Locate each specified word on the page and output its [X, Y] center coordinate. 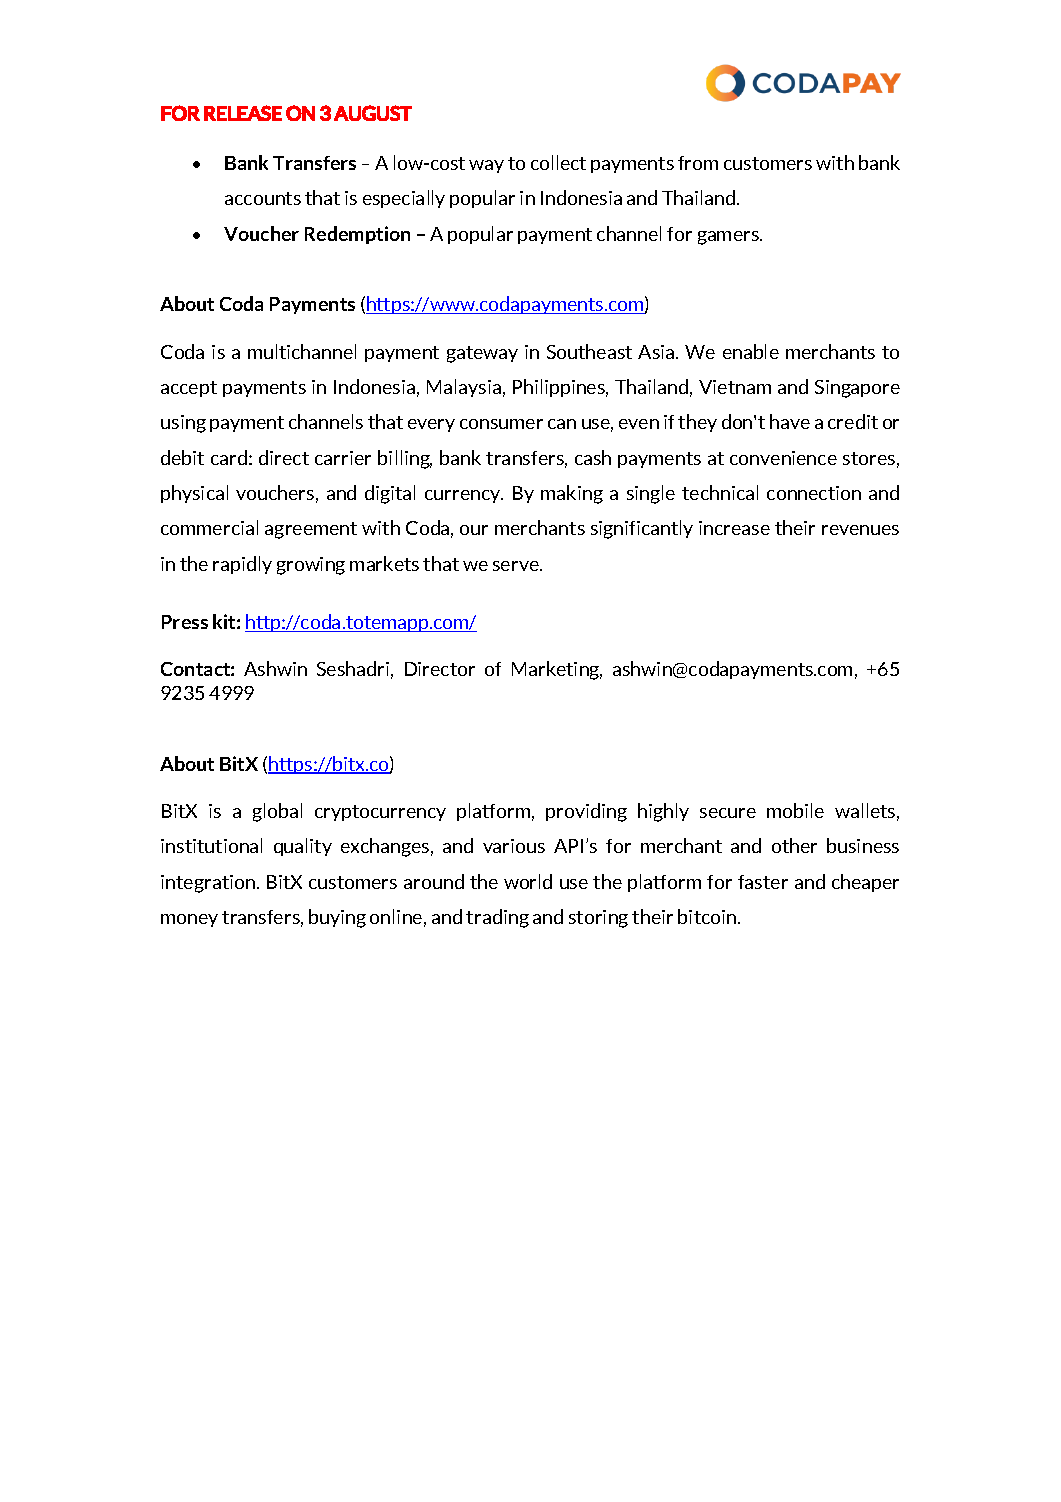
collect [558, 162]
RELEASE [243, 113]
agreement [311, 530]
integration [209, 884]
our [474, 530]
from [698, 163]
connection [814, 493]
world [528, 881]
